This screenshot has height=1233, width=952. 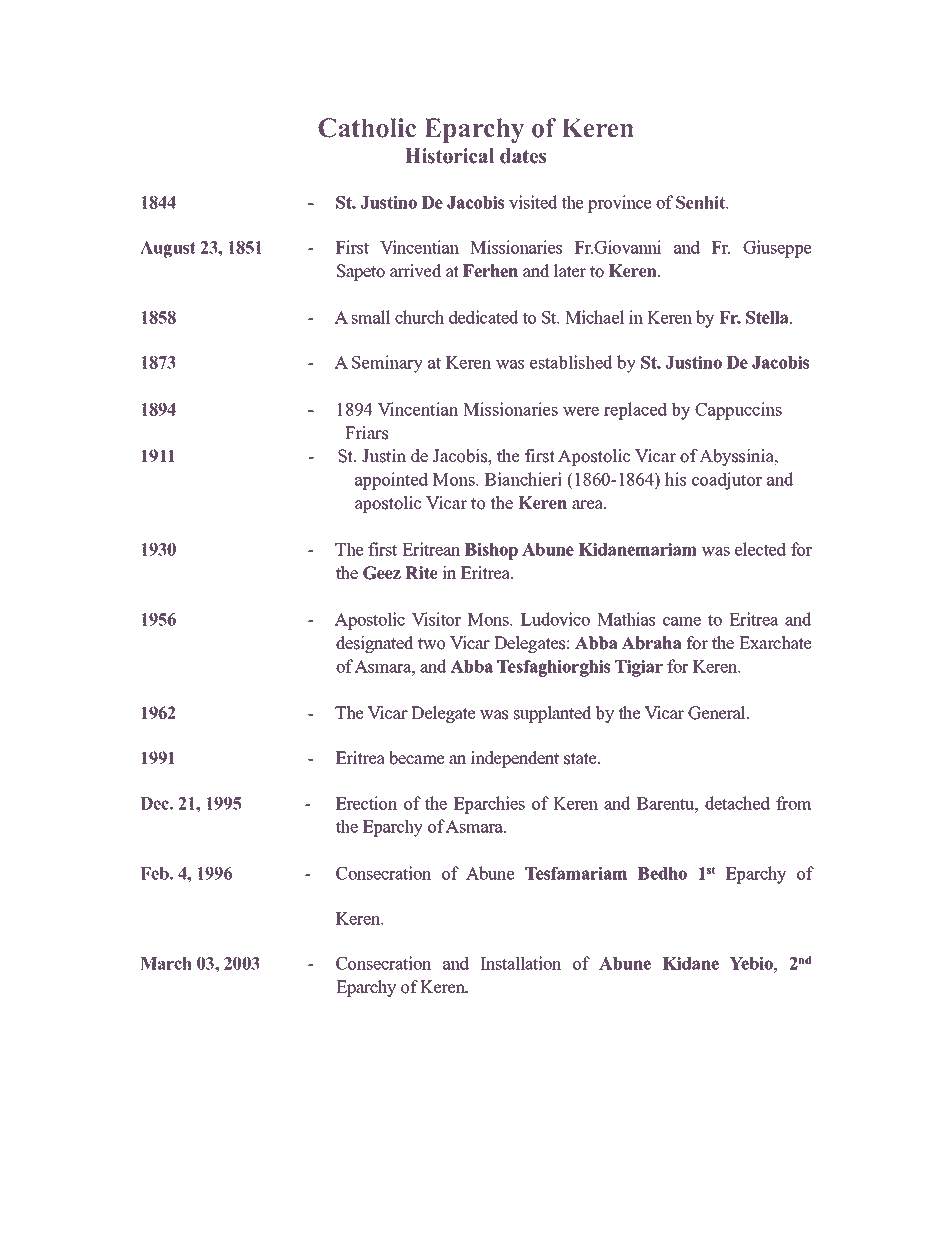 I want to click on two, so click(x=431, y=644).
